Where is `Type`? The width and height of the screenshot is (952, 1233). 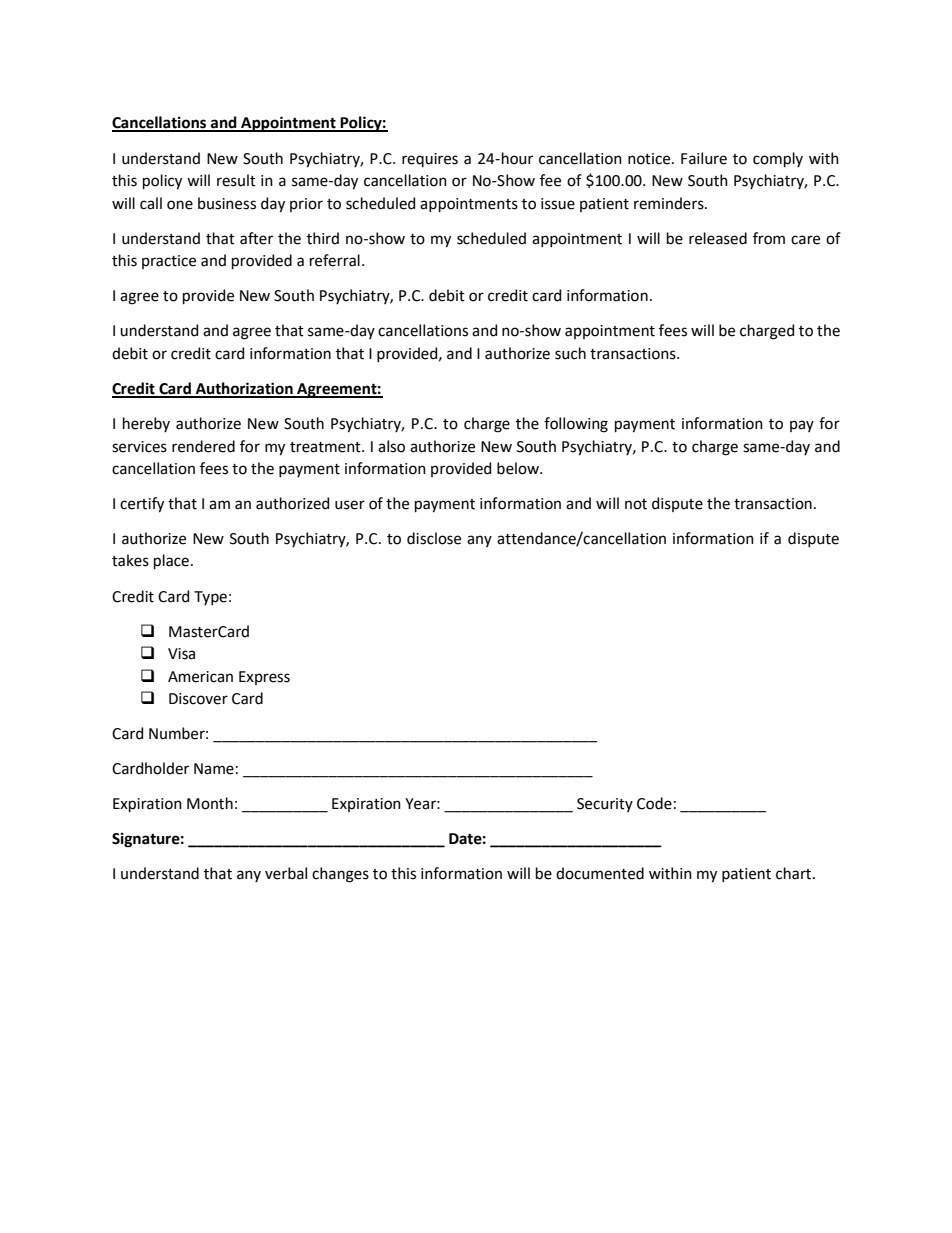
Type is located at coordinates (210, 598).
